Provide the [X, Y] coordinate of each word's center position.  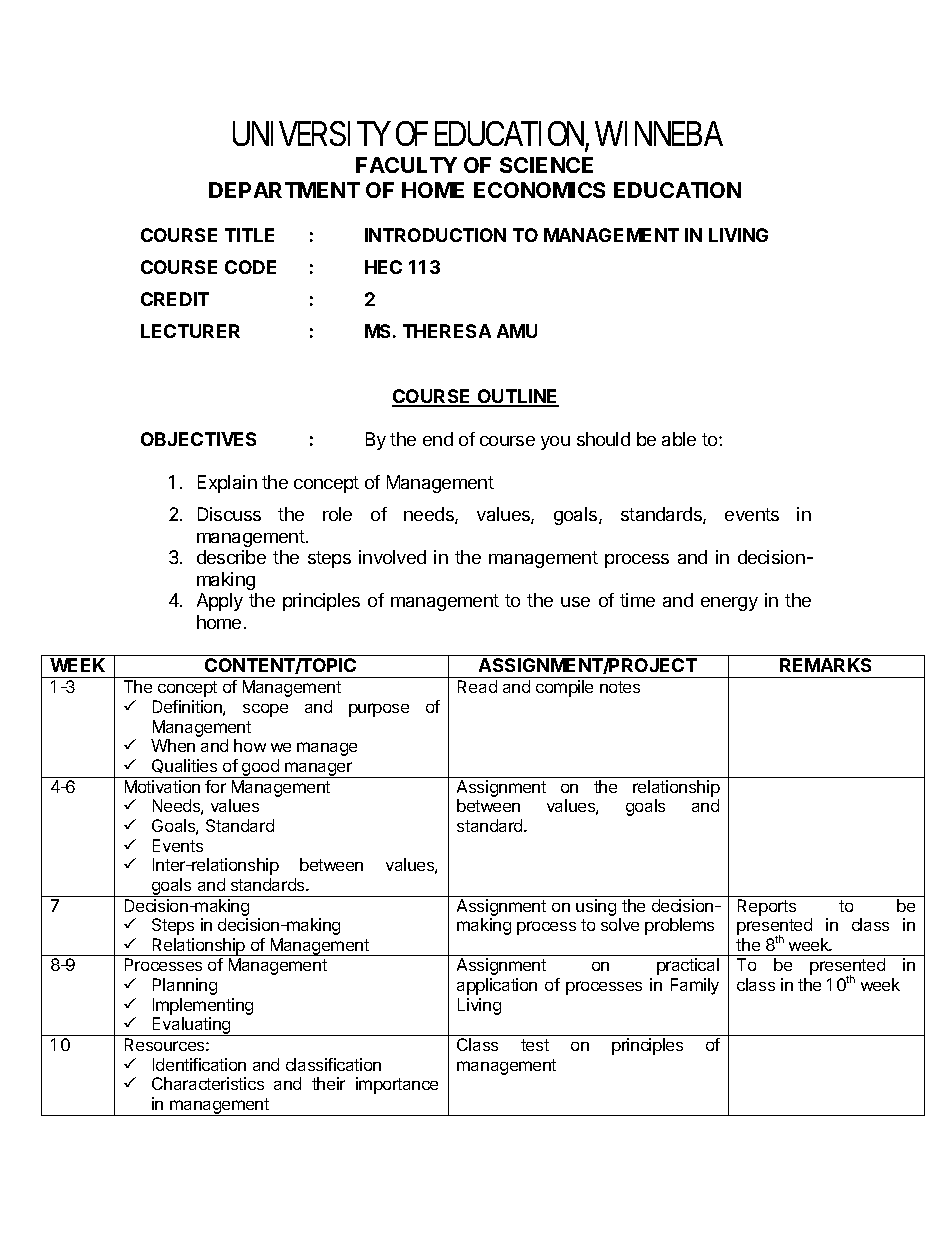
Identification [199, 1064]
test [535, 1045]
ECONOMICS [539, 190]
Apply [220, 602]
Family [695, 986]
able [679, 439]
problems [679, 926]
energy [729, 604]
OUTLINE [517, 397]
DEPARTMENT [284, 190]
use [575, 602]
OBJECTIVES [198, 439]
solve [620, 924]
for [215, 786]
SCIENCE [546, 165]
